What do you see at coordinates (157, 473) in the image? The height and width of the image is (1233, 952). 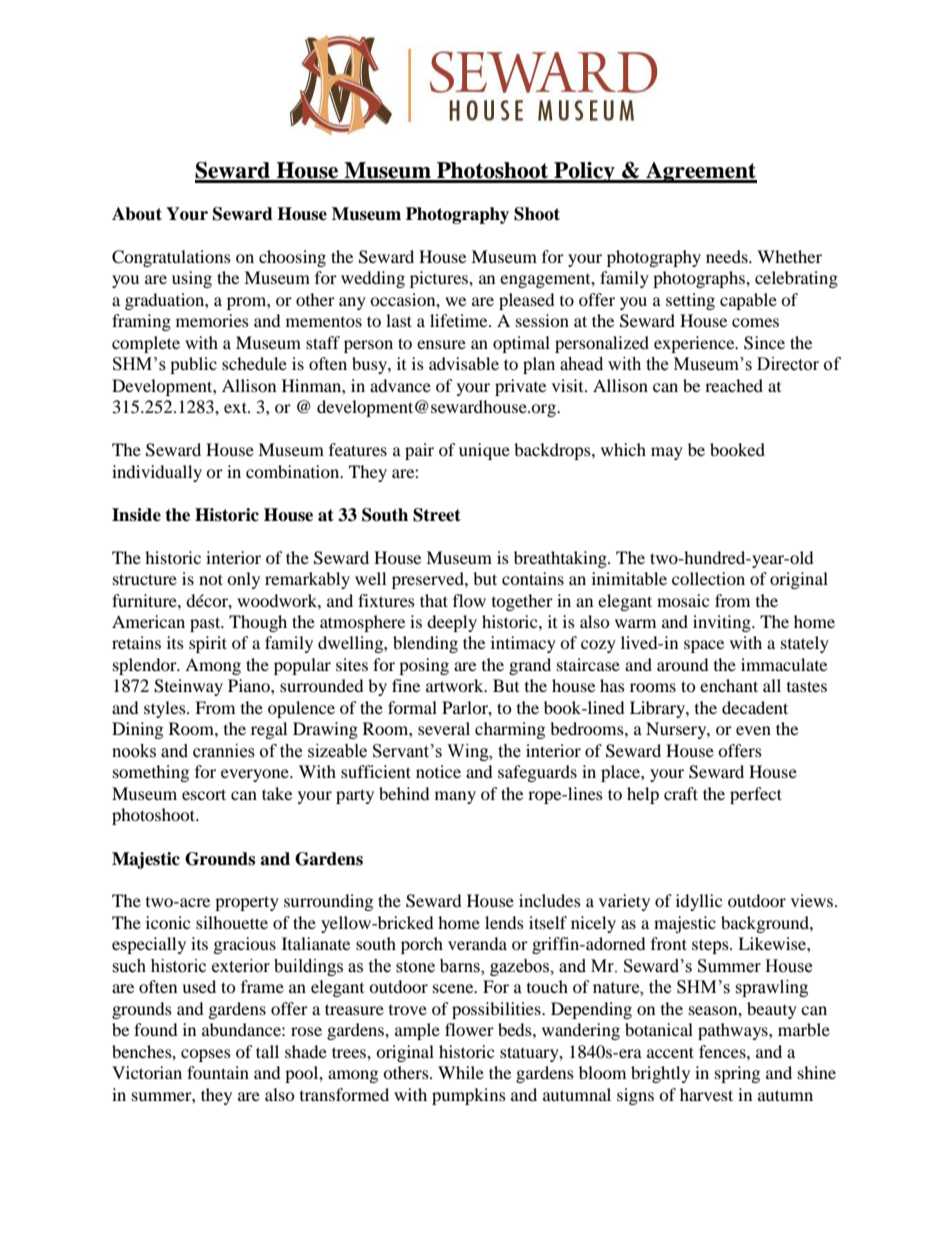 I see `individually` at bounding box center [157, 473].
